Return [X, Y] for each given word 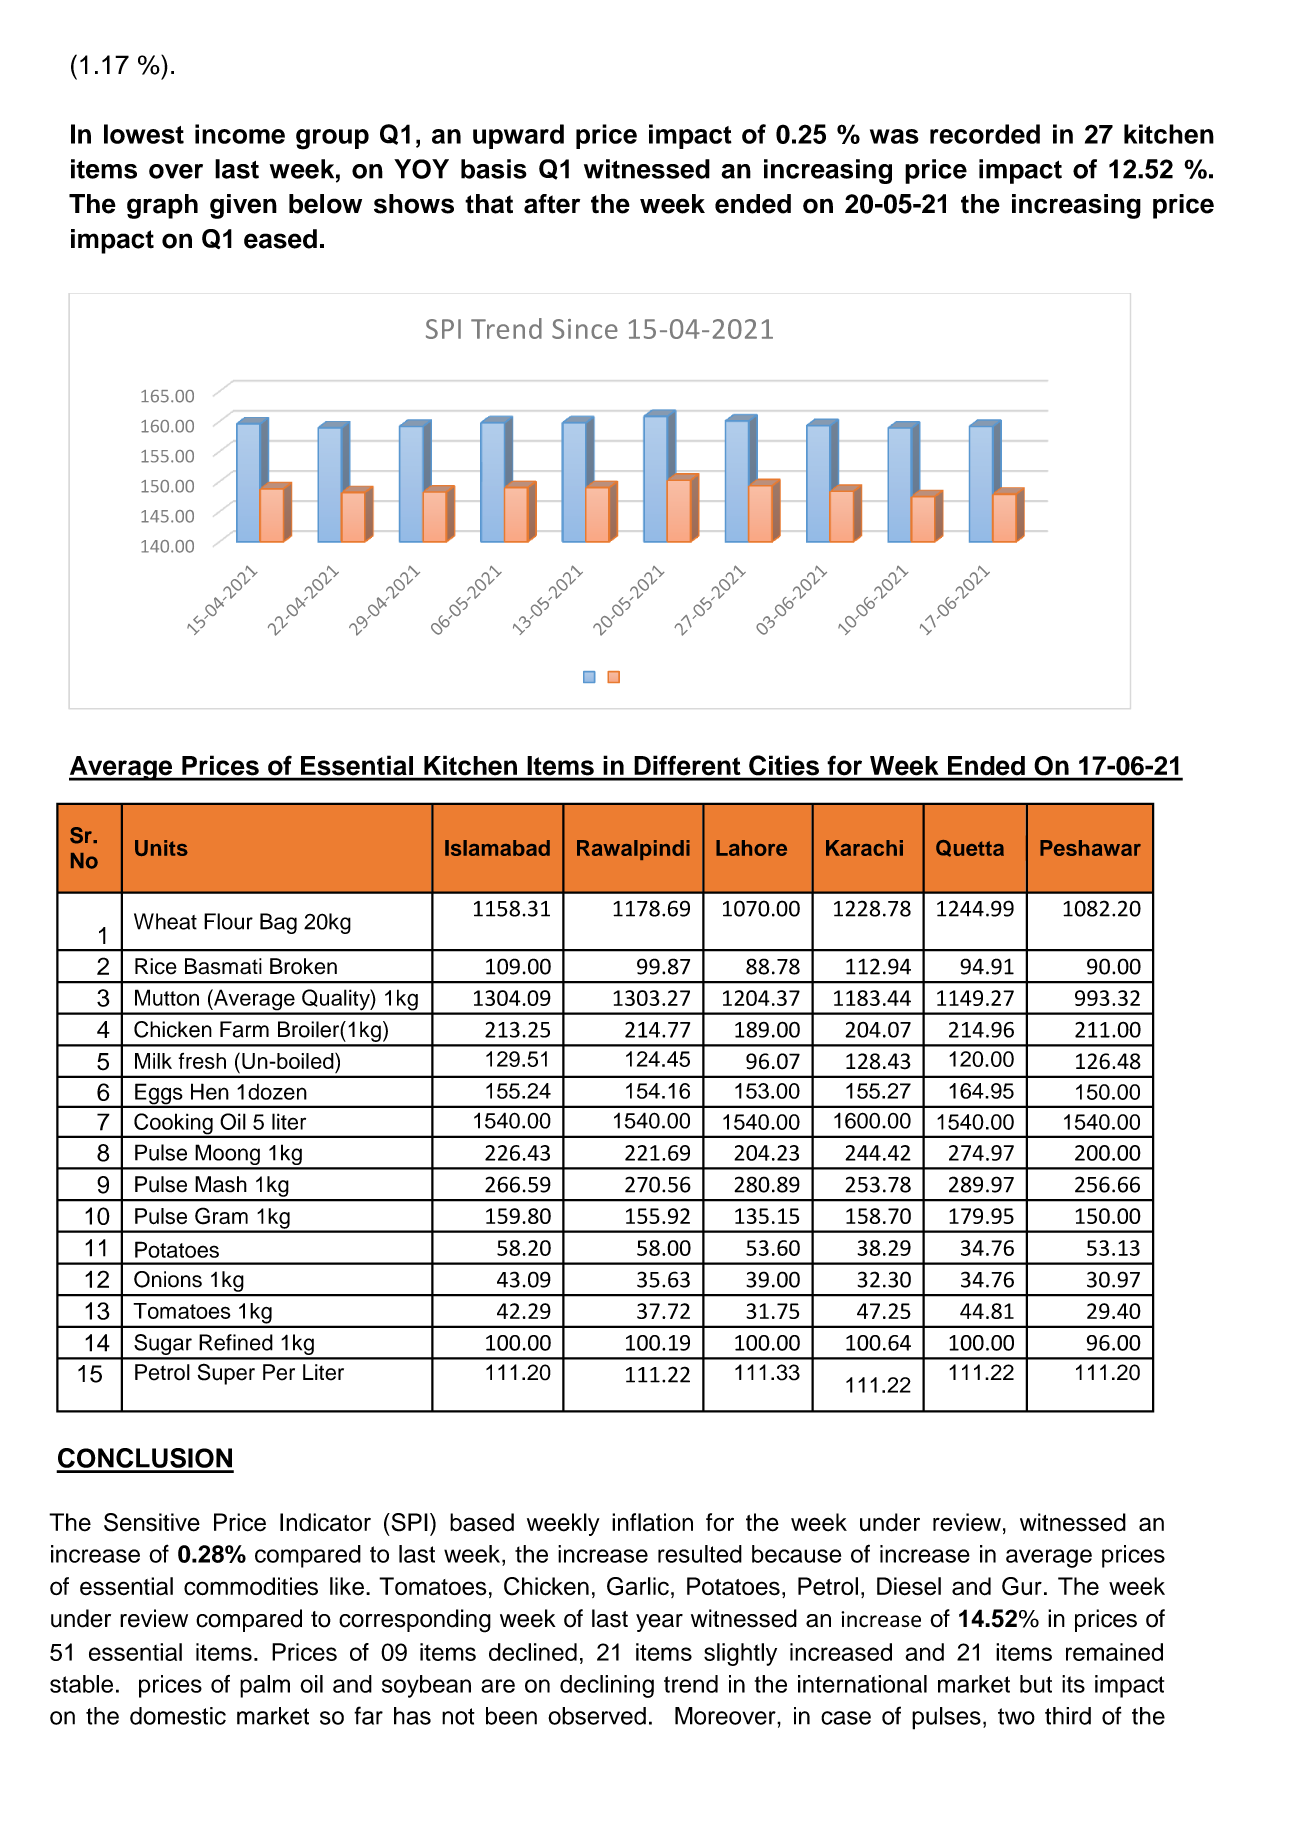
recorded [985, 134]
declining [607, 1686]
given [243, 206]
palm [265, 1686]
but [1036, 1684]
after [552, 204]
